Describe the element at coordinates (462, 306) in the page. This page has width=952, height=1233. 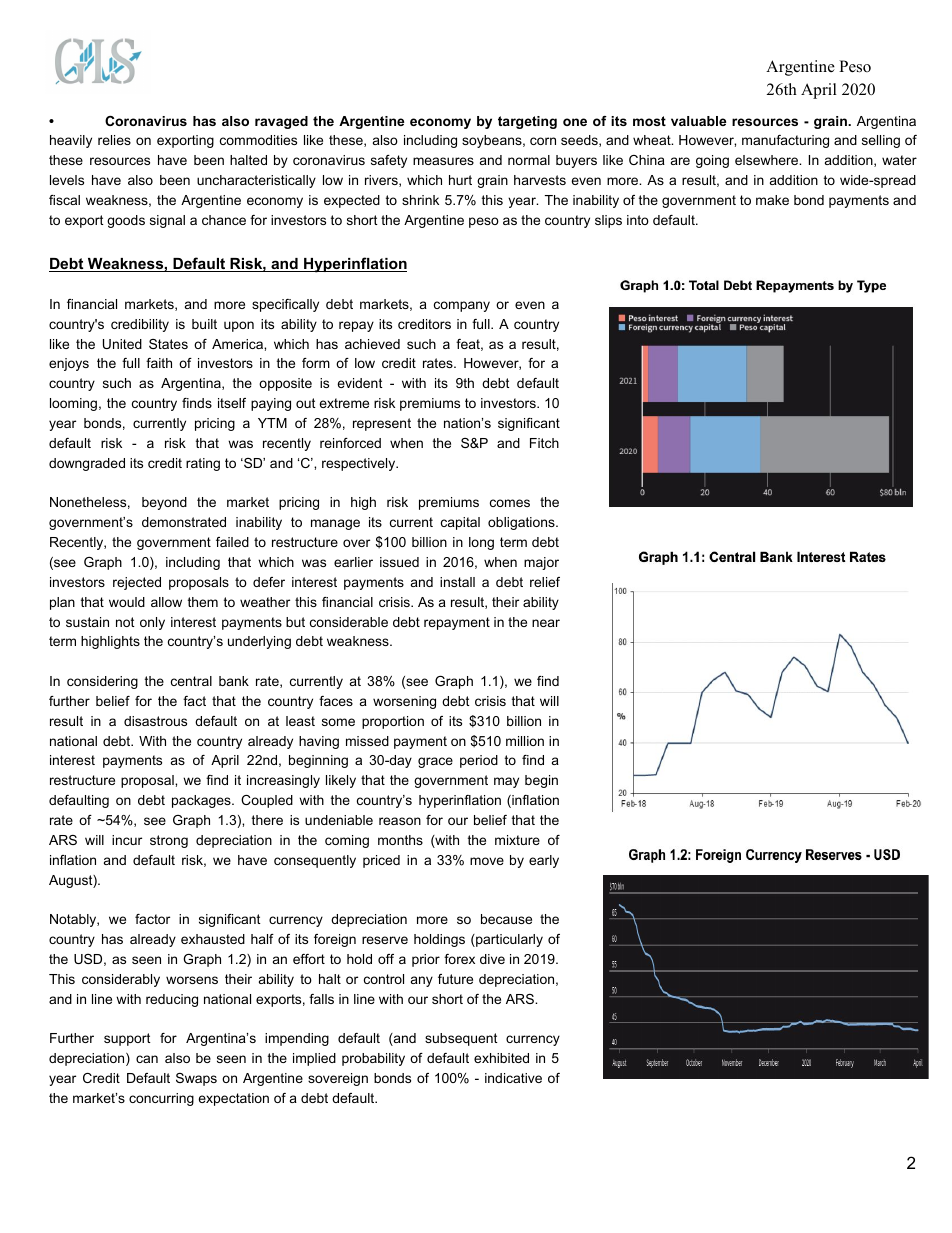
I see `company` at that location.
